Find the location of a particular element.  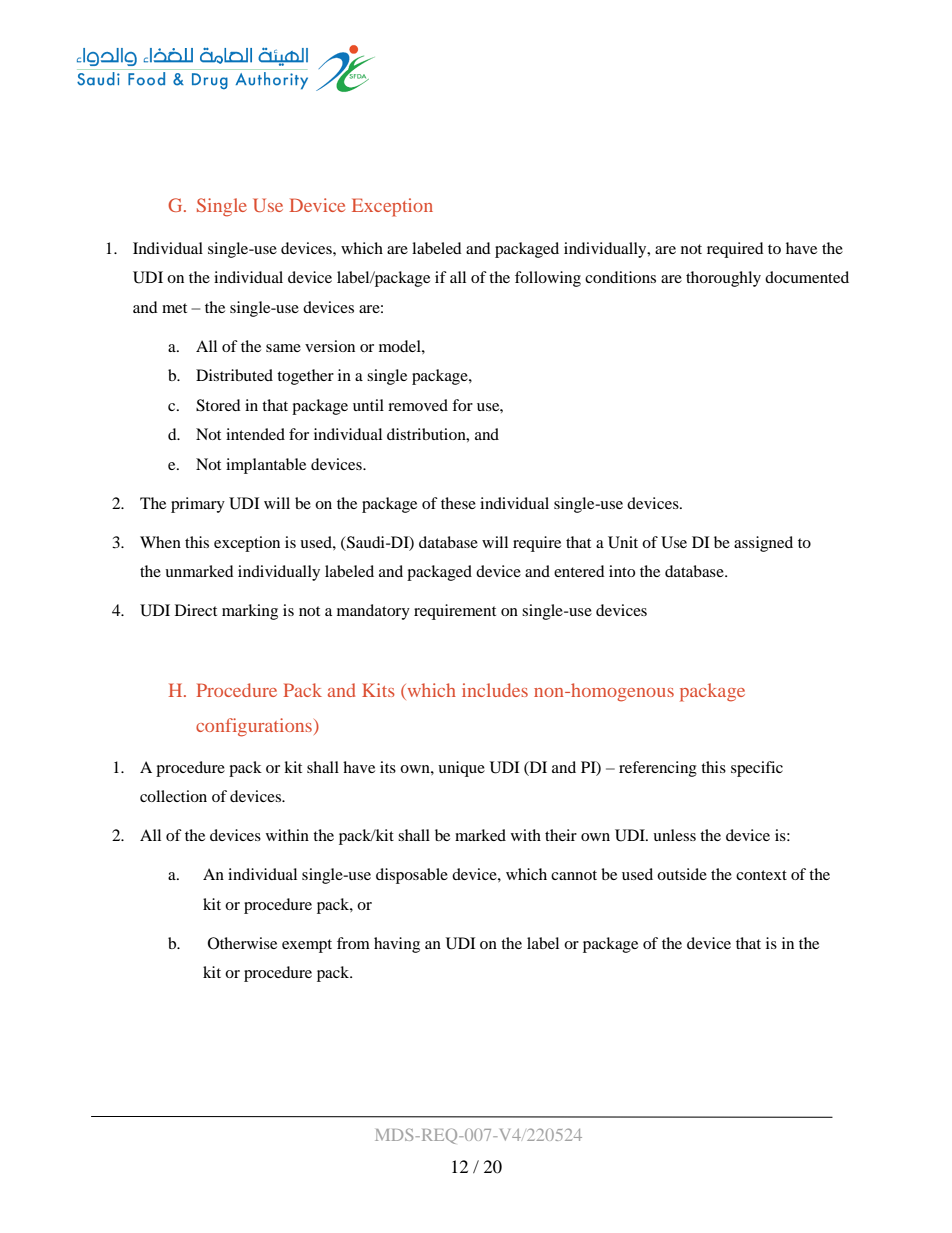

having is located at coordinates (397, 945).
